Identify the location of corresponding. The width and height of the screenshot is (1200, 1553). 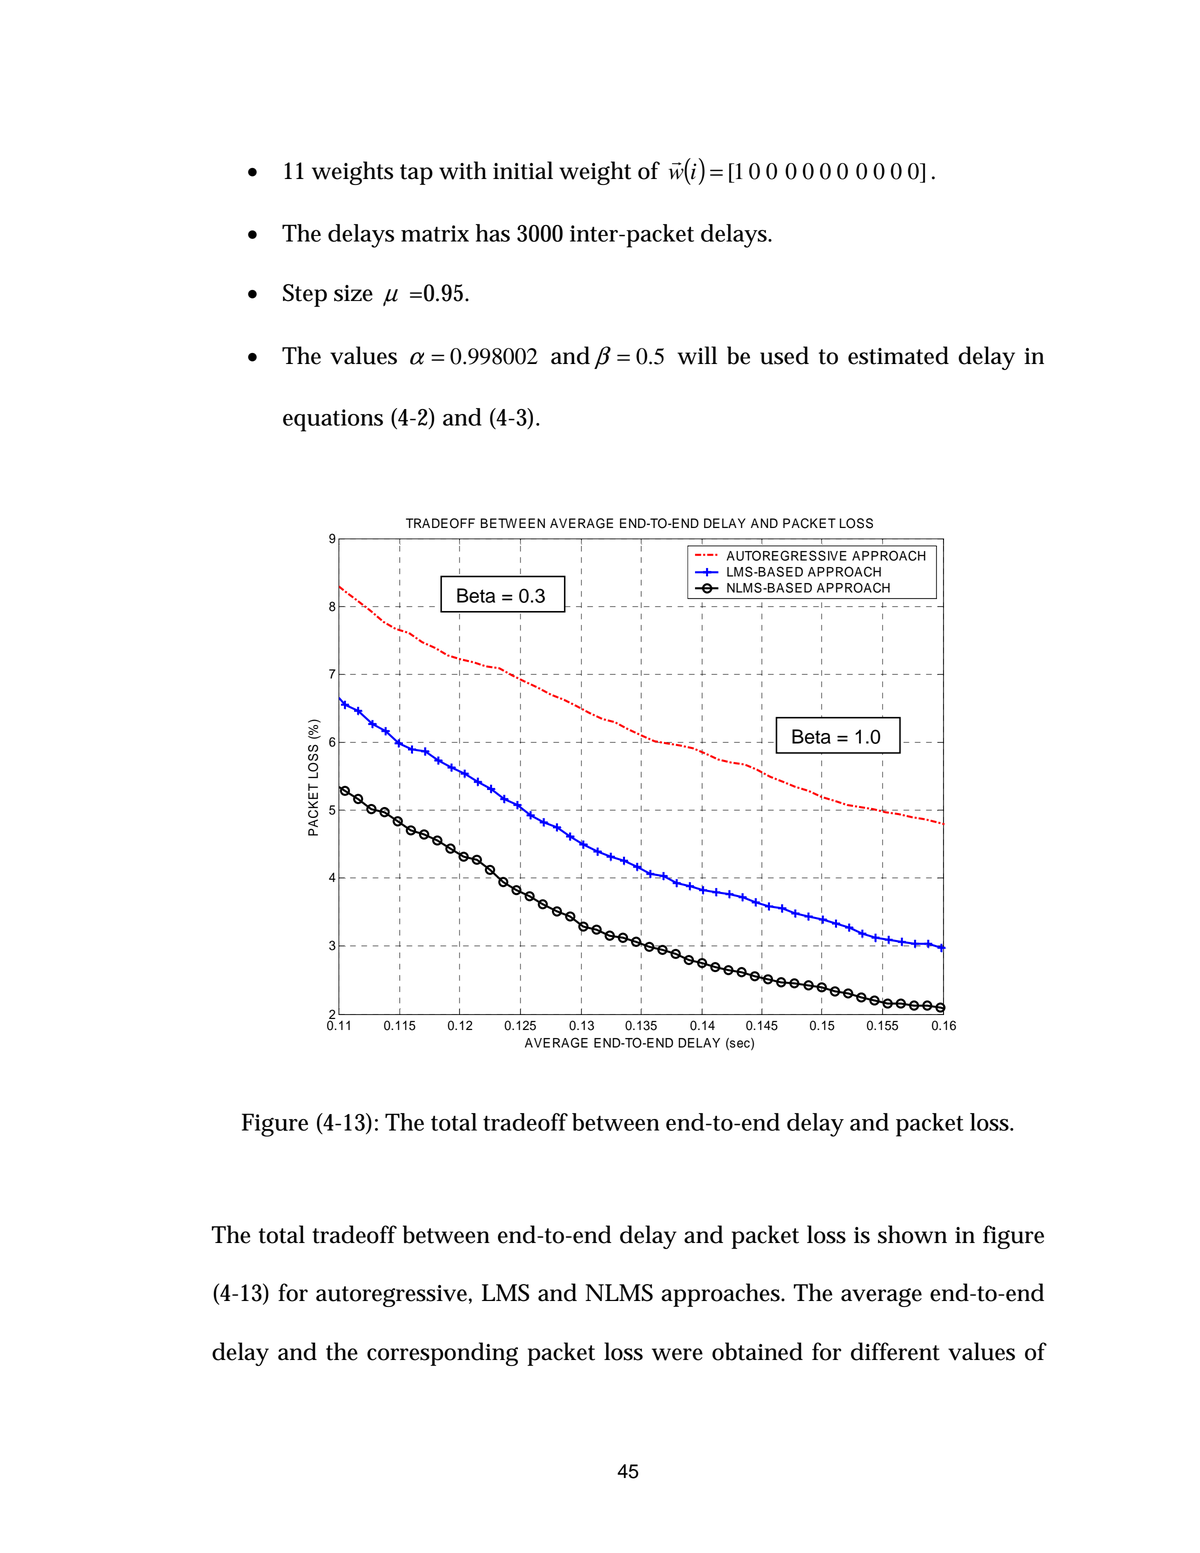
(442, 1354).
